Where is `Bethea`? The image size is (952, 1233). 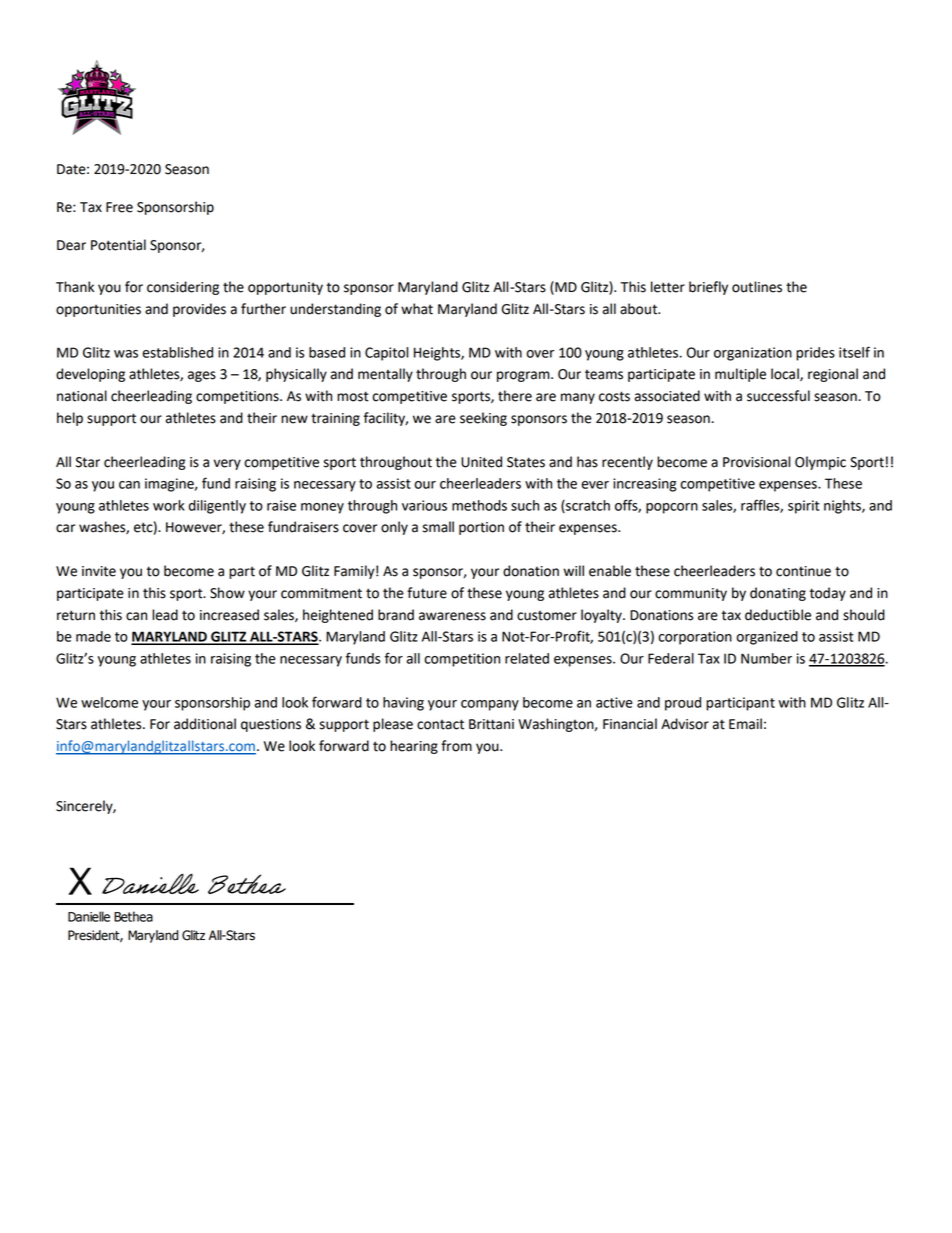
Bethea is located at coordinates (133, 916).
